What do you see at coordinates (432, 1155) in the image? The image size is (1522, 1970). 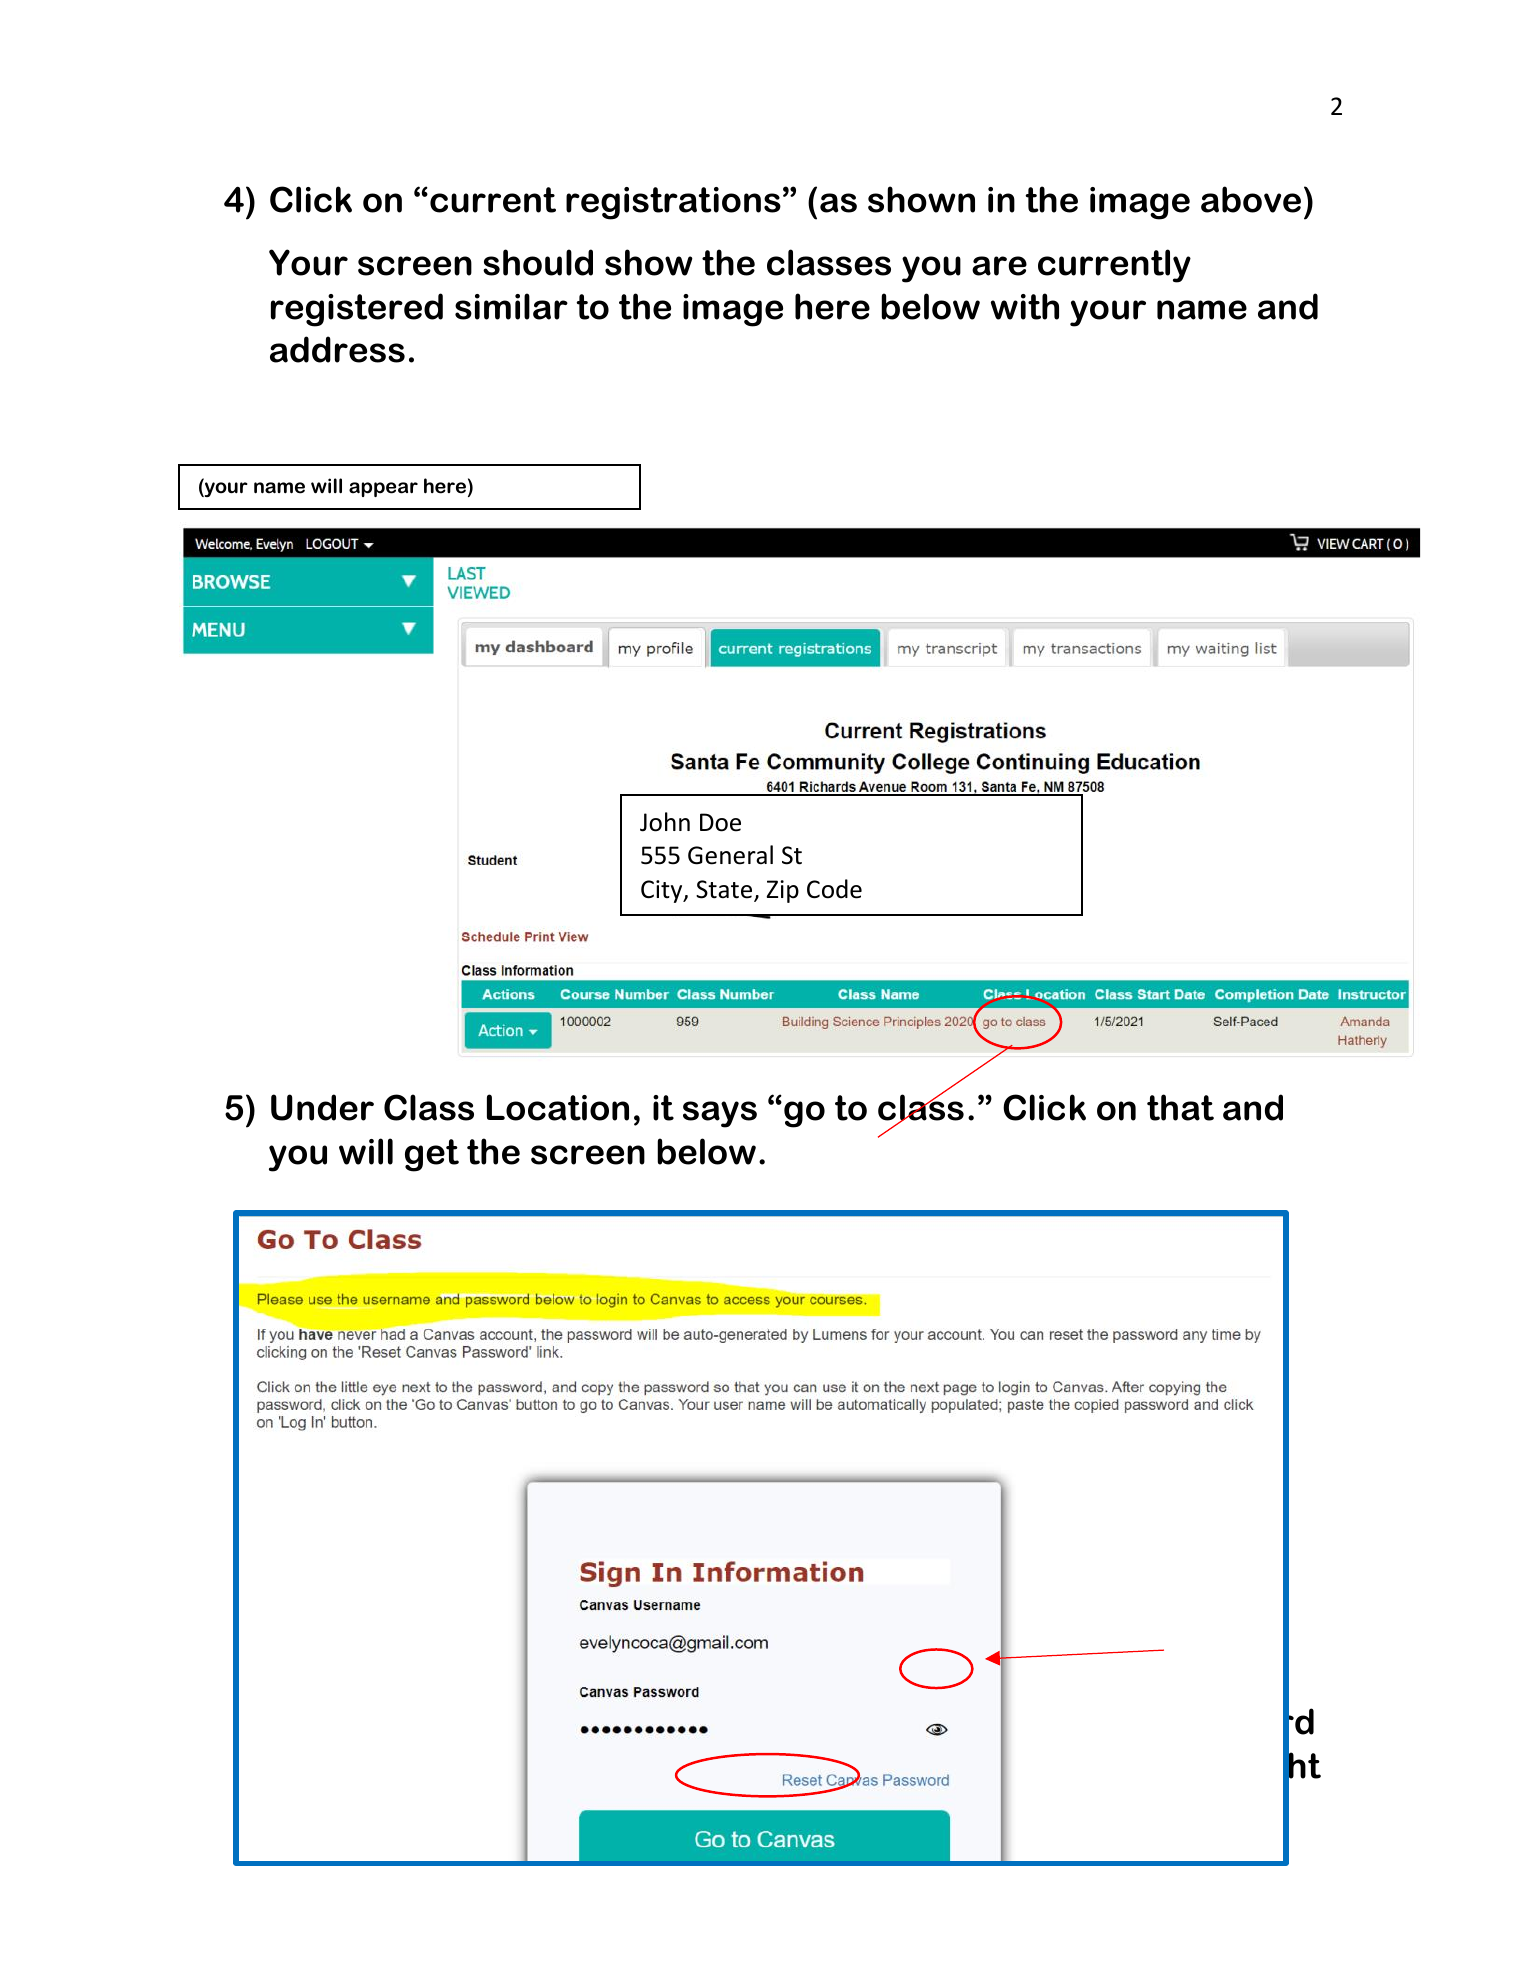 I see `get` at bounding box center [432, 1155].
